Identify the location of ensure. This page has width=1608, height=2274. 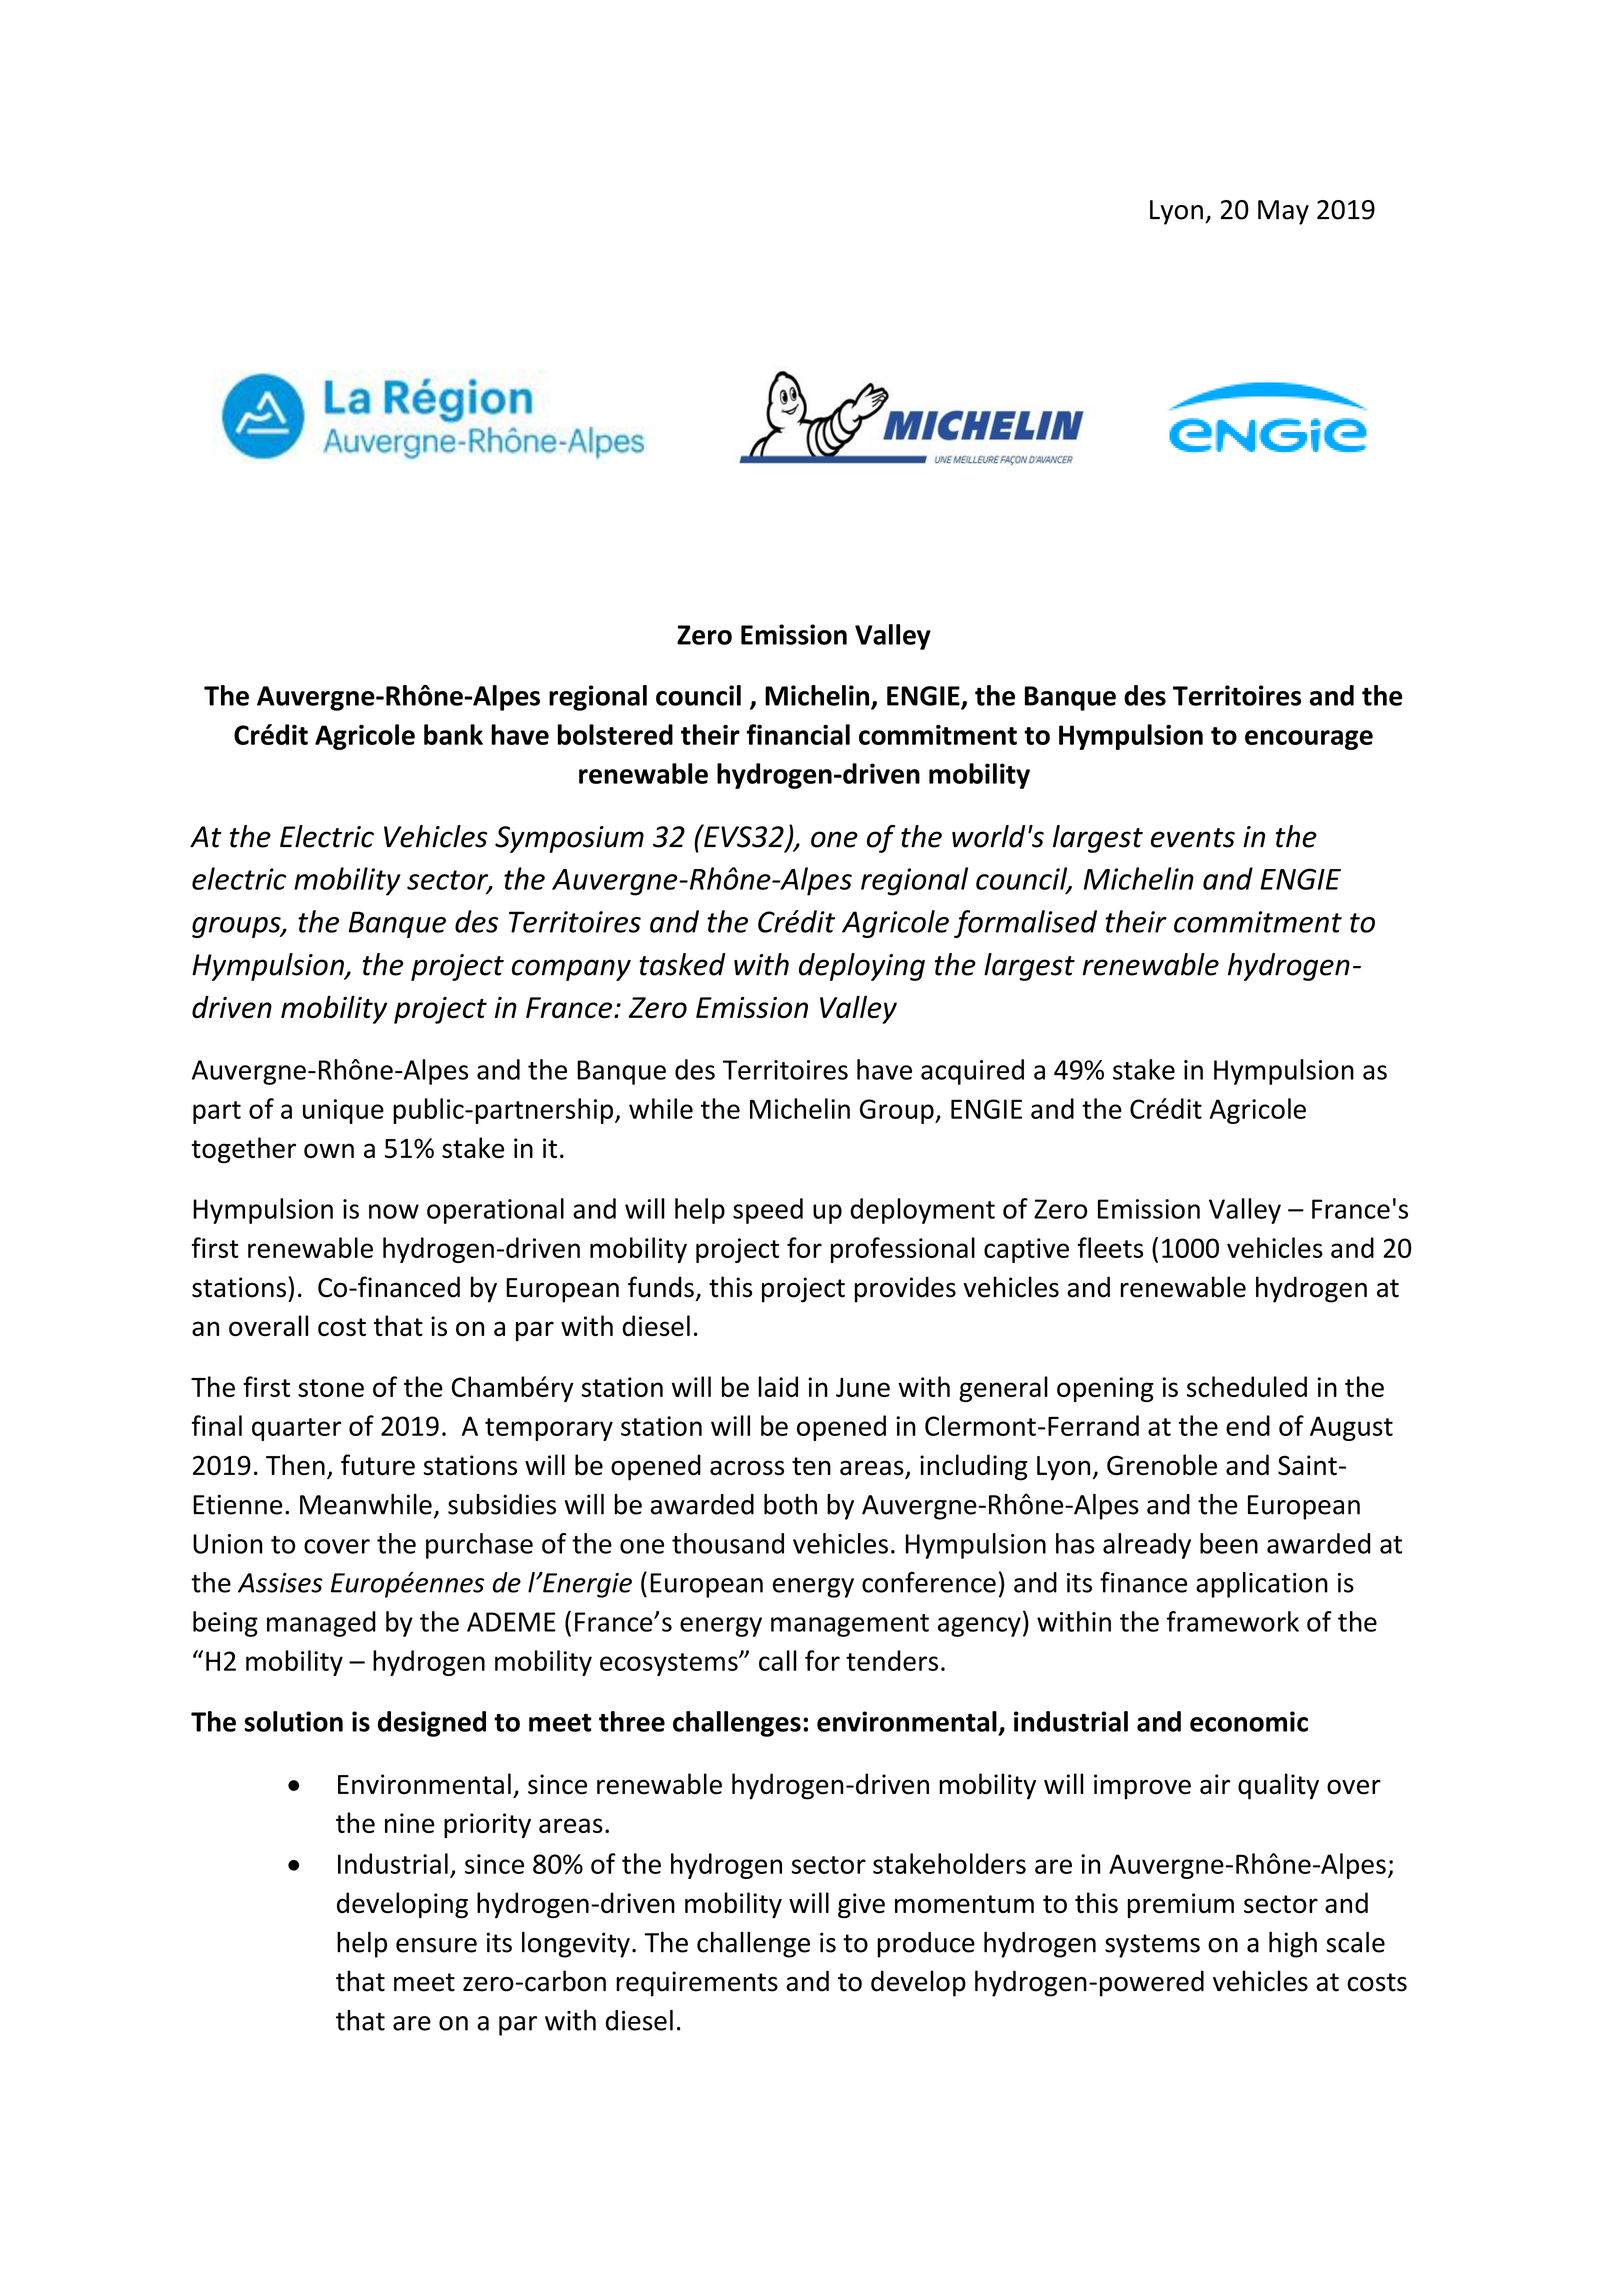
(436, 1945).
